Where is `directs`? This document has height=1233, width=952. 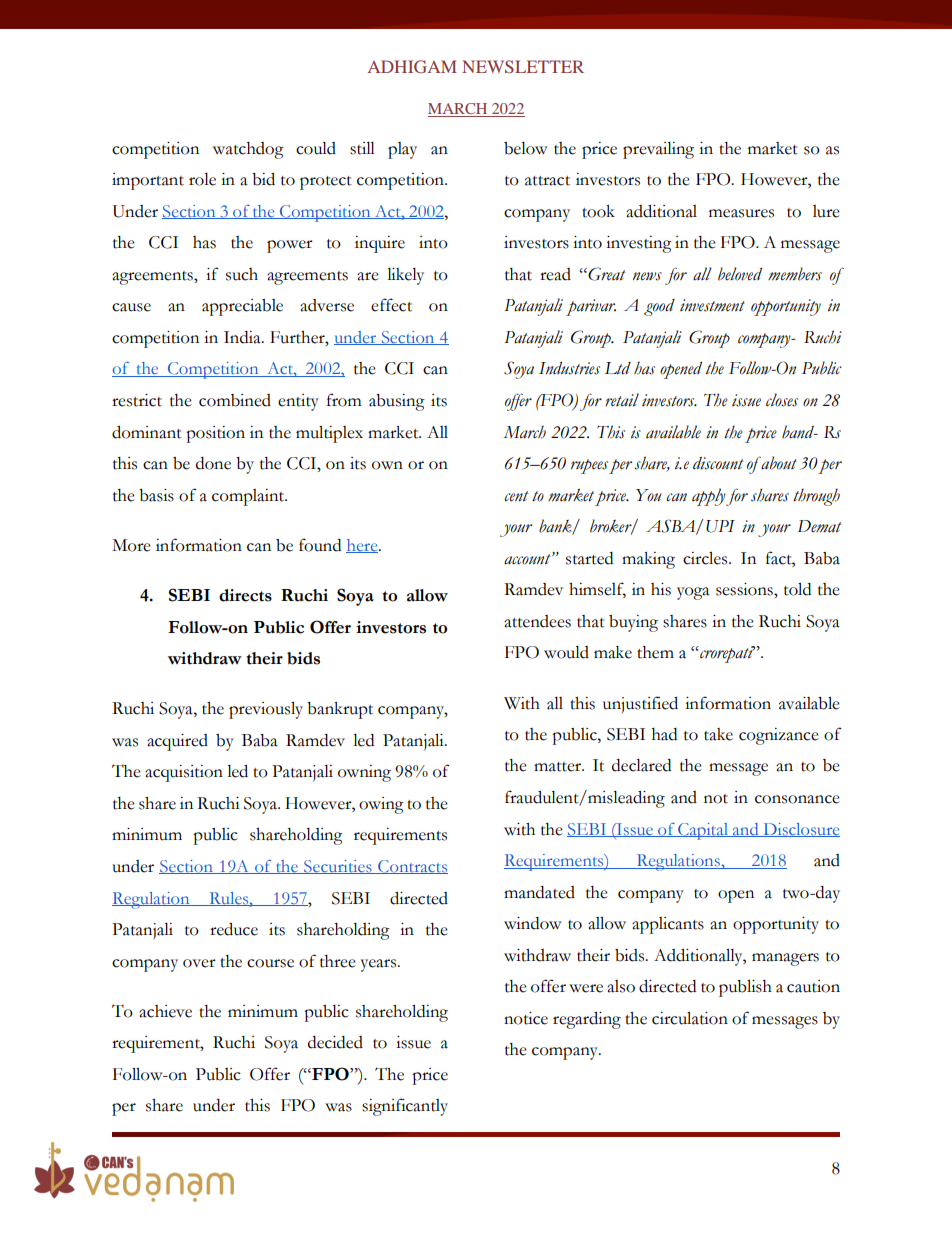
directs is located at coordinates (245, 595).
